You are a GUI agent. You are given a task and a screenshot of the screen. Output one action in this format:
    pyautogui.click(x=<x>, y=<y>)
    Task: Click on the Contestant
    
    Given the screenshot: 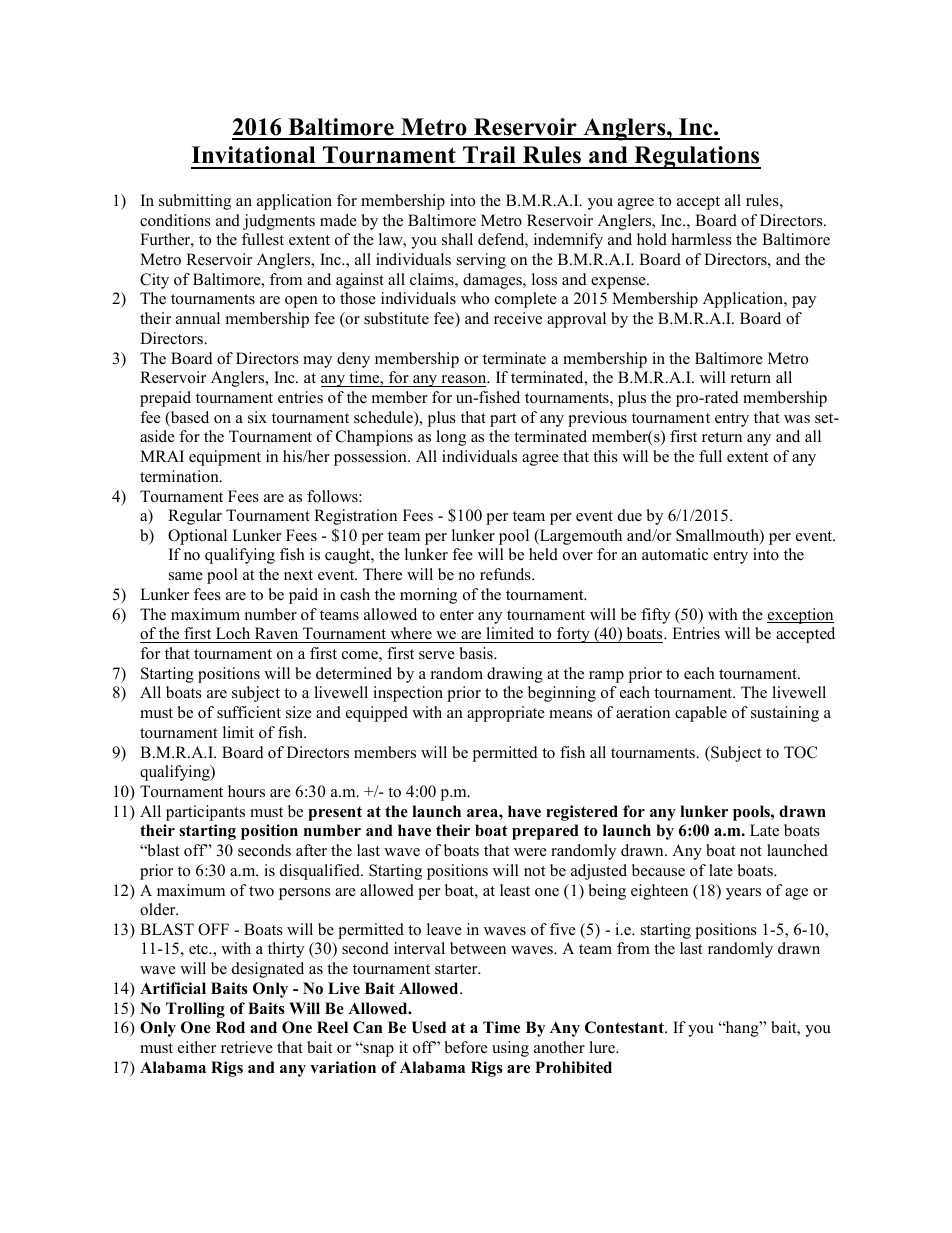 What is the action you would take?
    pyautogui.click(x=625, y=1027)
